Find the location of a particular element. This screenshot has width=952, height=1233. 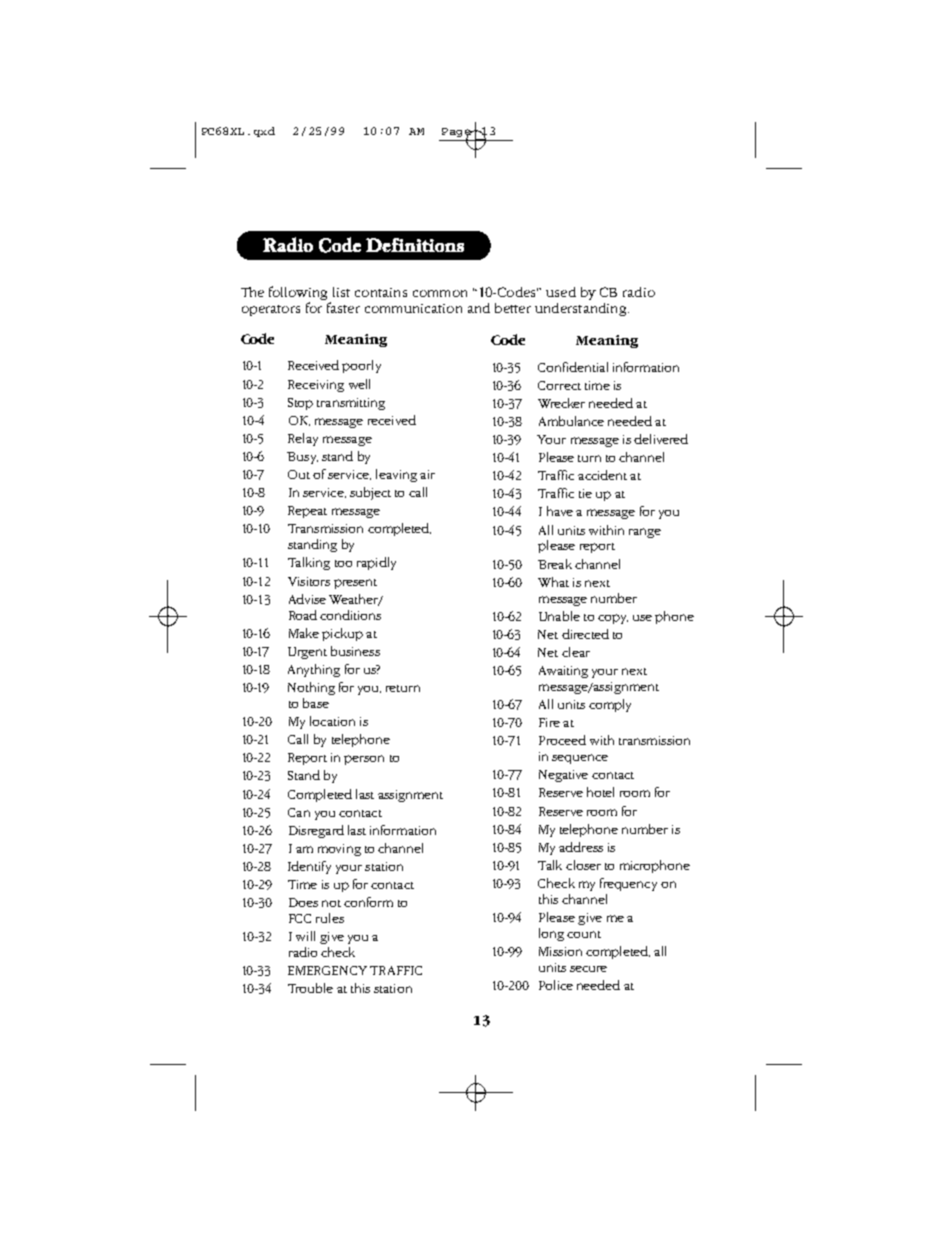

EMERGENCY is located at coordinates (327, 970).
